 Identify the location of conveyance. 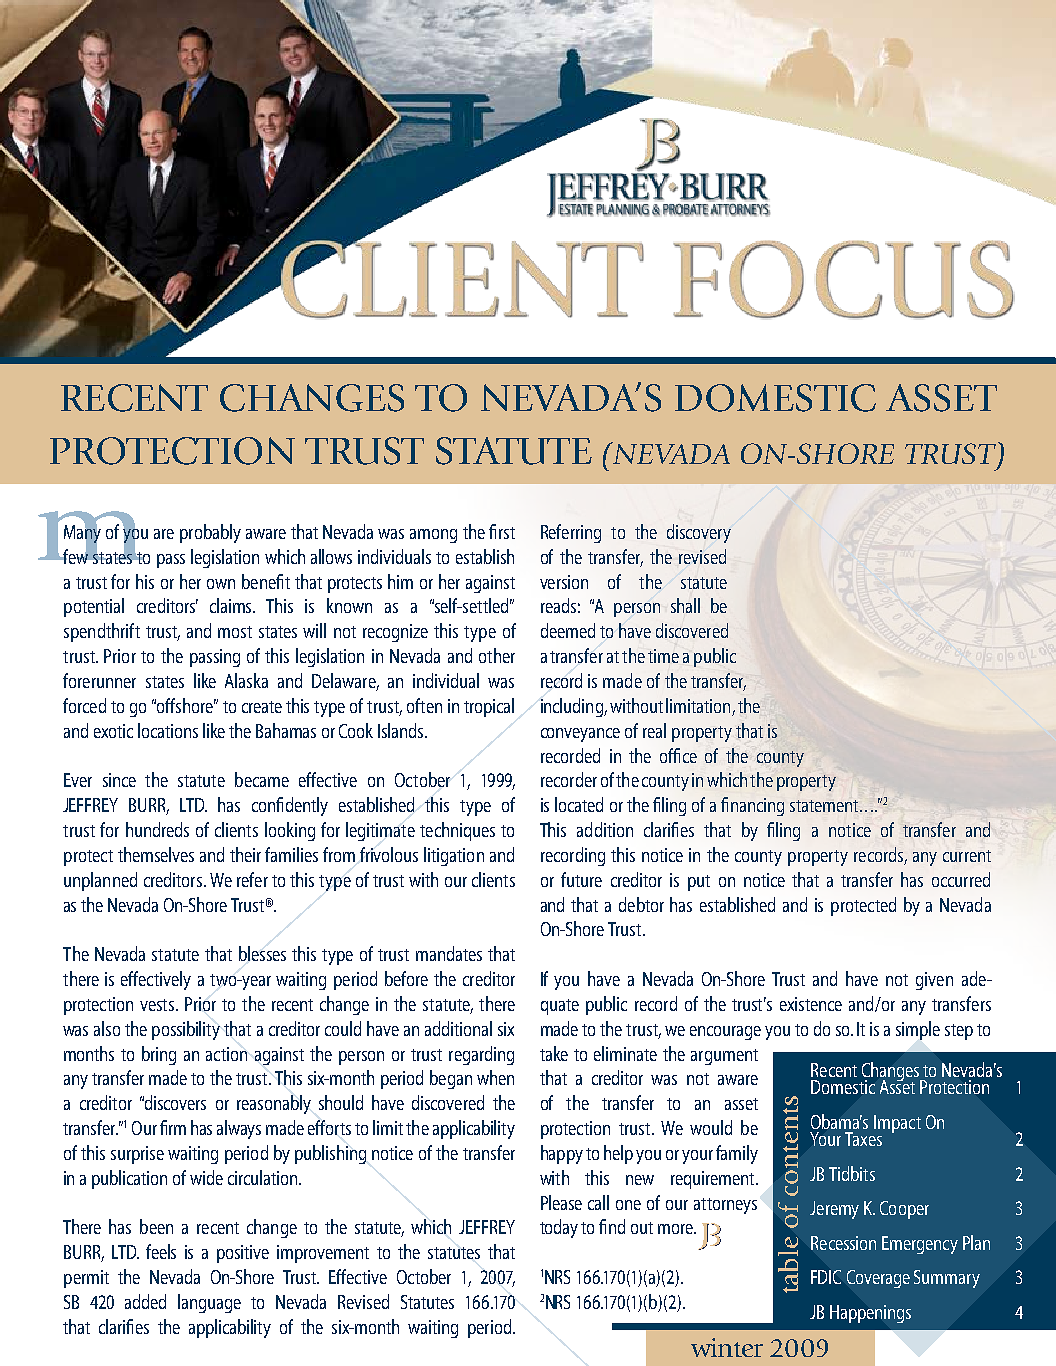
(580, 735).
